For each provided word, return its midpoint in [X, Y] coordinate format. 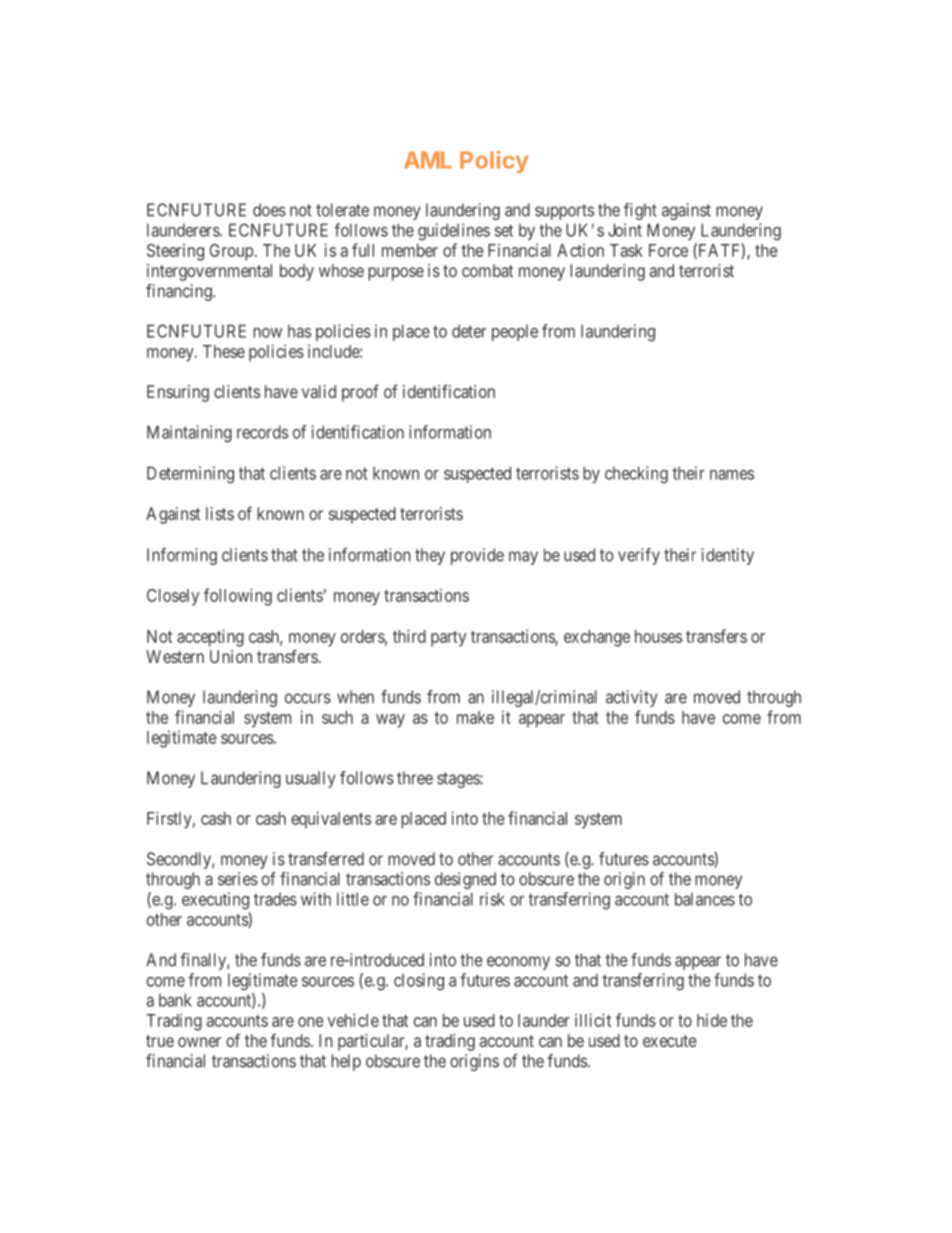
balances [705, 899]
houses [658, 636]
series [238, 879]
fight [640, 211]
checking [636, 475]
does [269, 210]
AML [428, 160]
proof [360, 393]
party [448, 639]
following [238, 597]
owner [199, 1042]
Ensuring [178, 393]
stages [459, 780]
